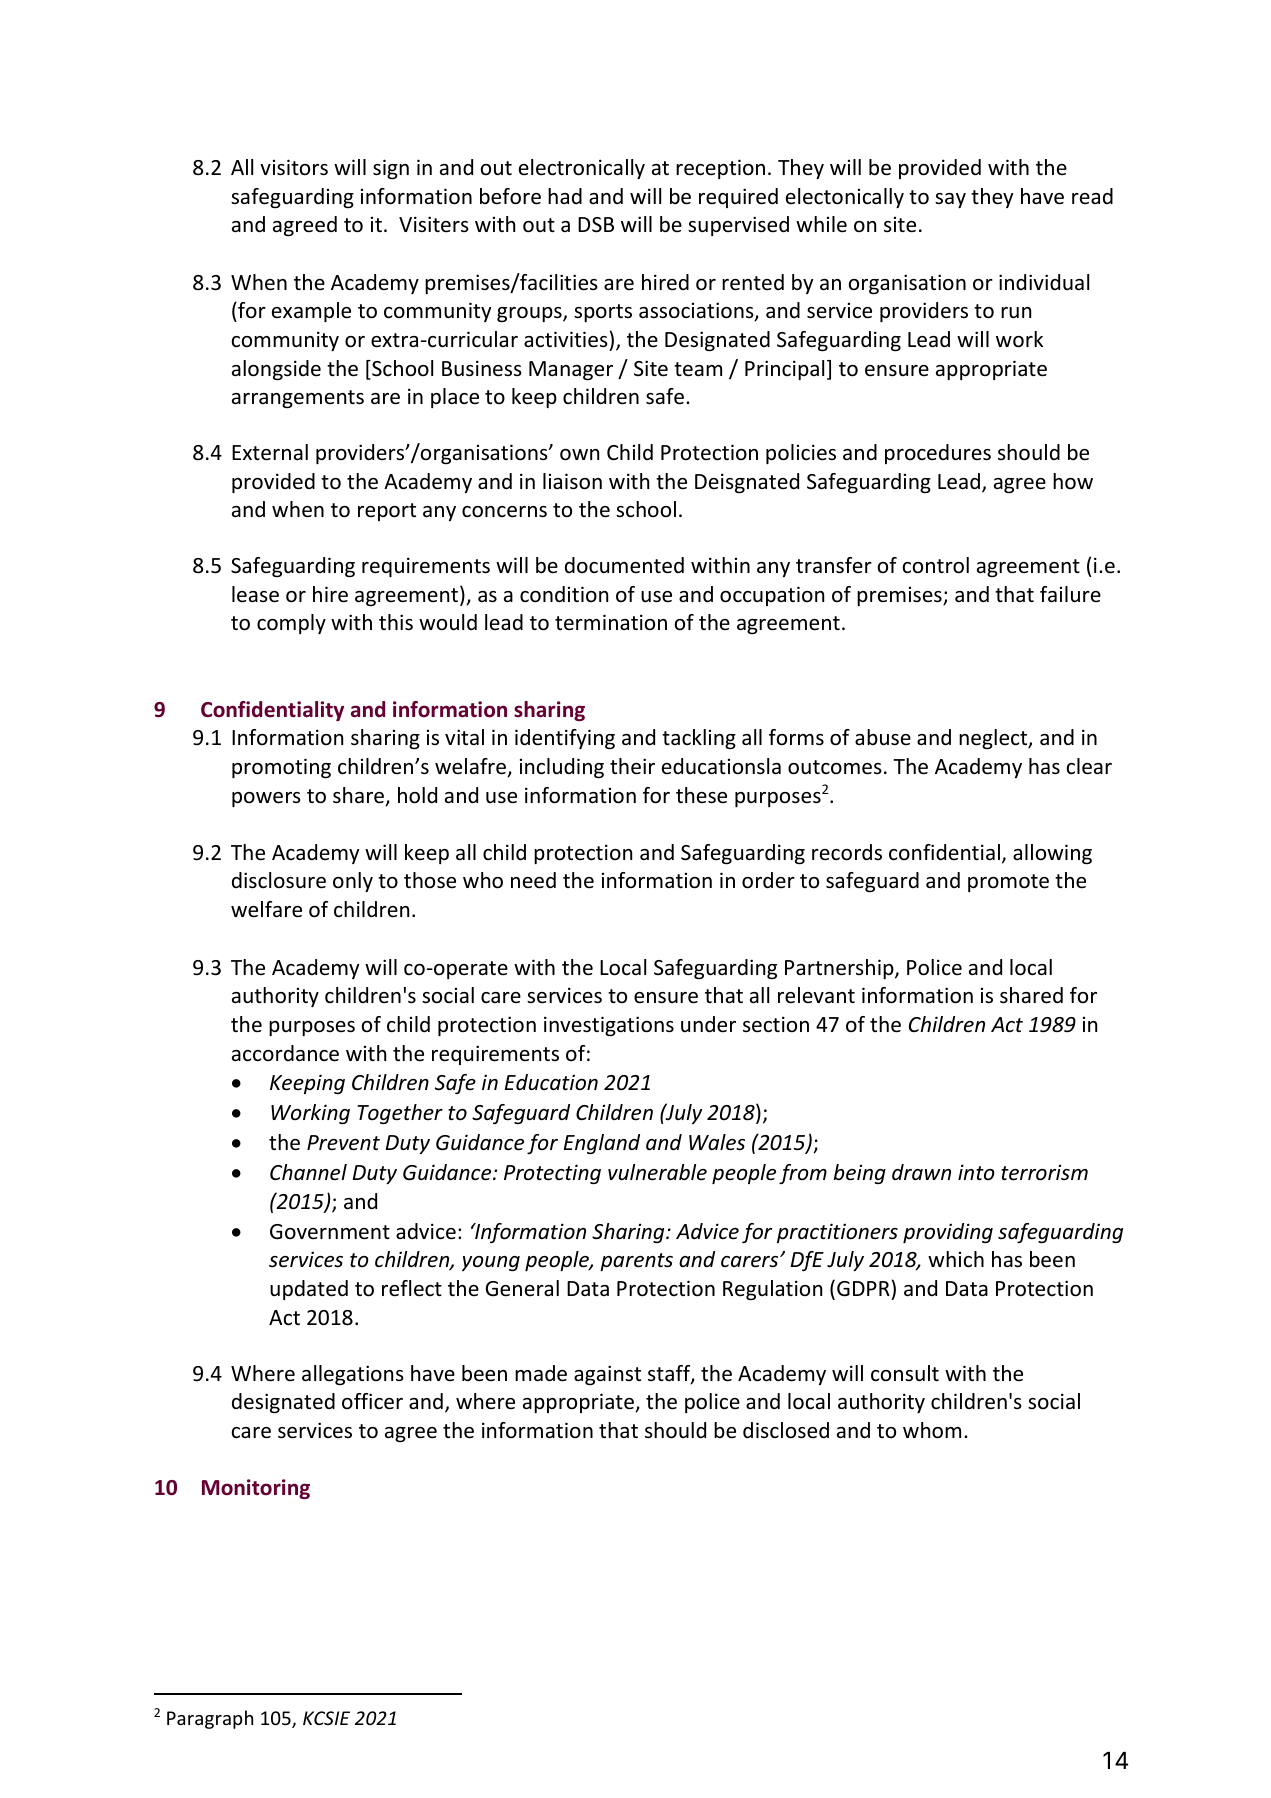 The height and width of the page is (1798, 1271). What do you see at coordinates (956, 1259) in the page?
I see `which` at bounding box center [956, 1259].
